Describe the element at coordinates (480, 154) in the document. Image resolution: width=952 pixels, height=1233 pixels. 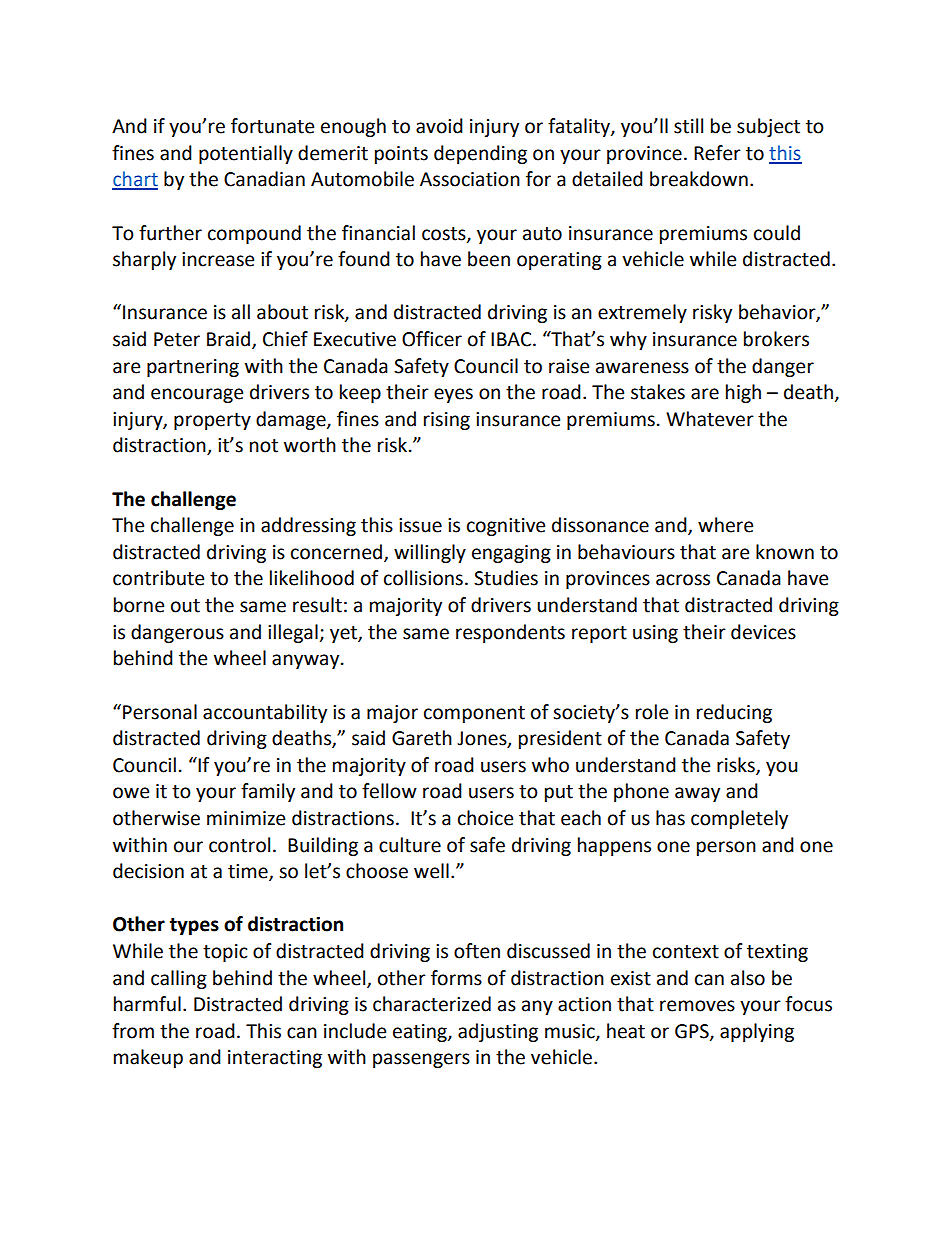
I see `depending` at that location.
